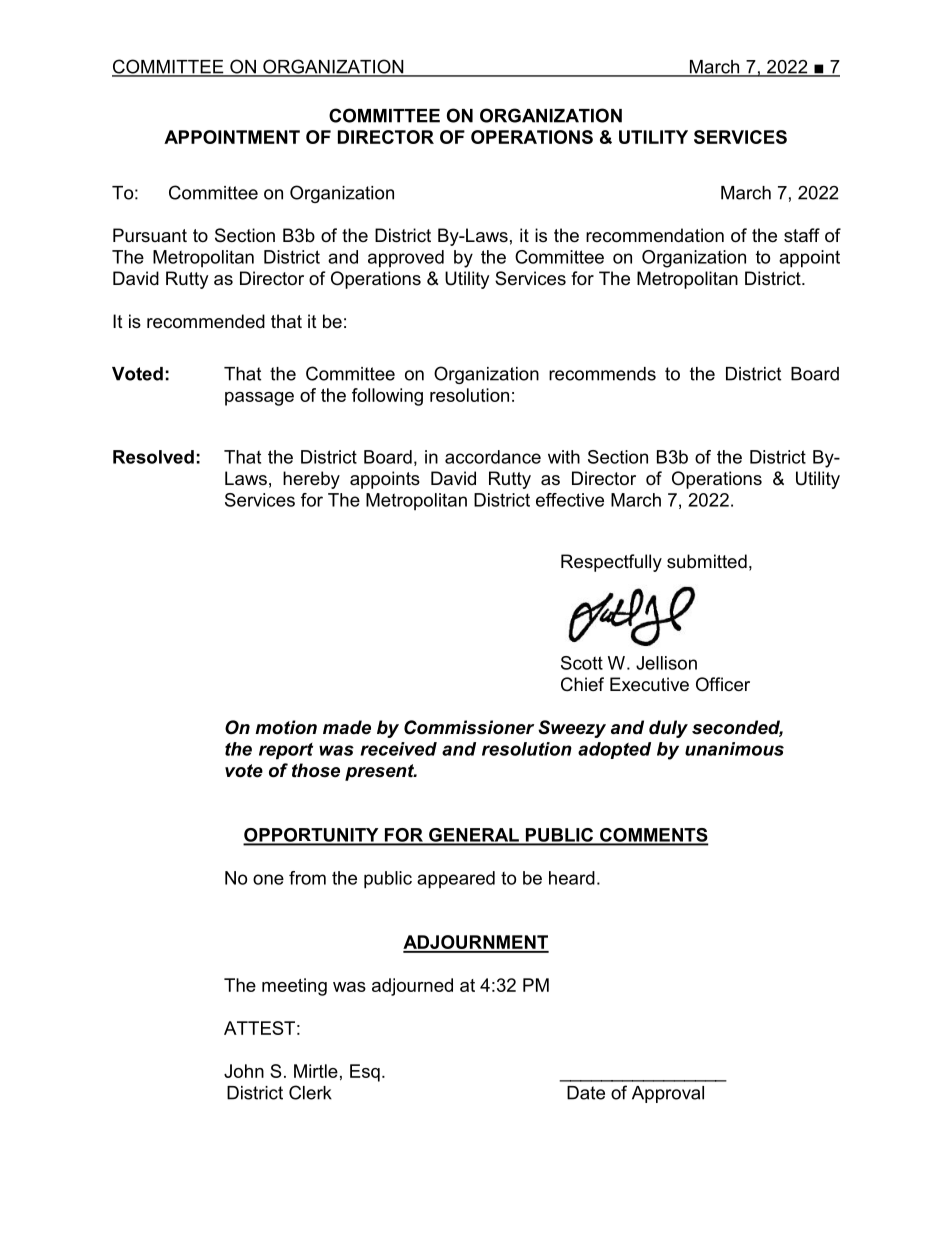 This screenshot has width=952, height=1233. I want to click on motion, so click(286, 727).
